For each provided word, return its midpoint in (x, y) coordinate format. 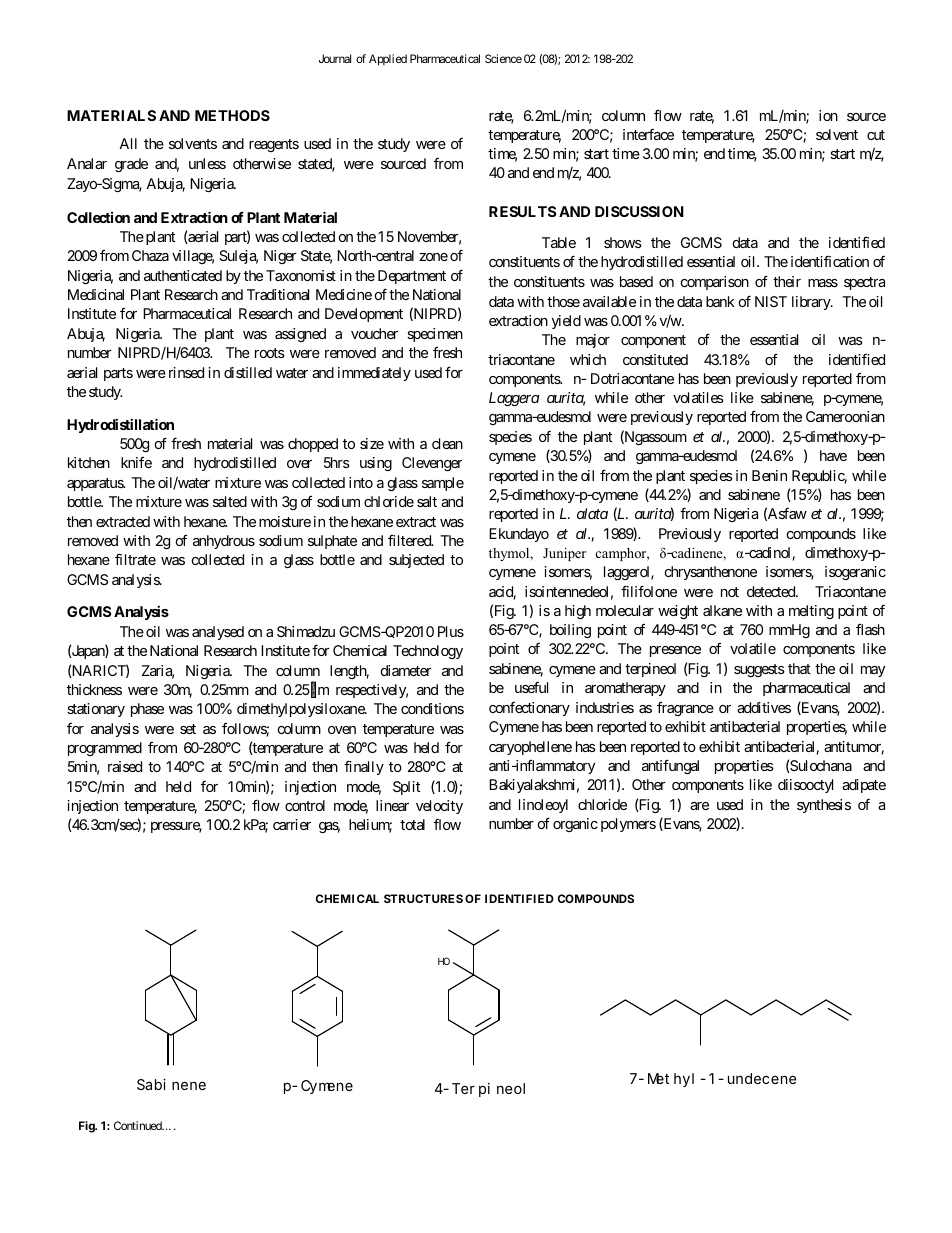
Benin (769, 475)
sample (443, 484)
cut (876, 135)
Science (503, 58)
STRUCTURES (423, 898)
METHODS (232, 115)
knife (136, 462)
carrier (292, 824)
